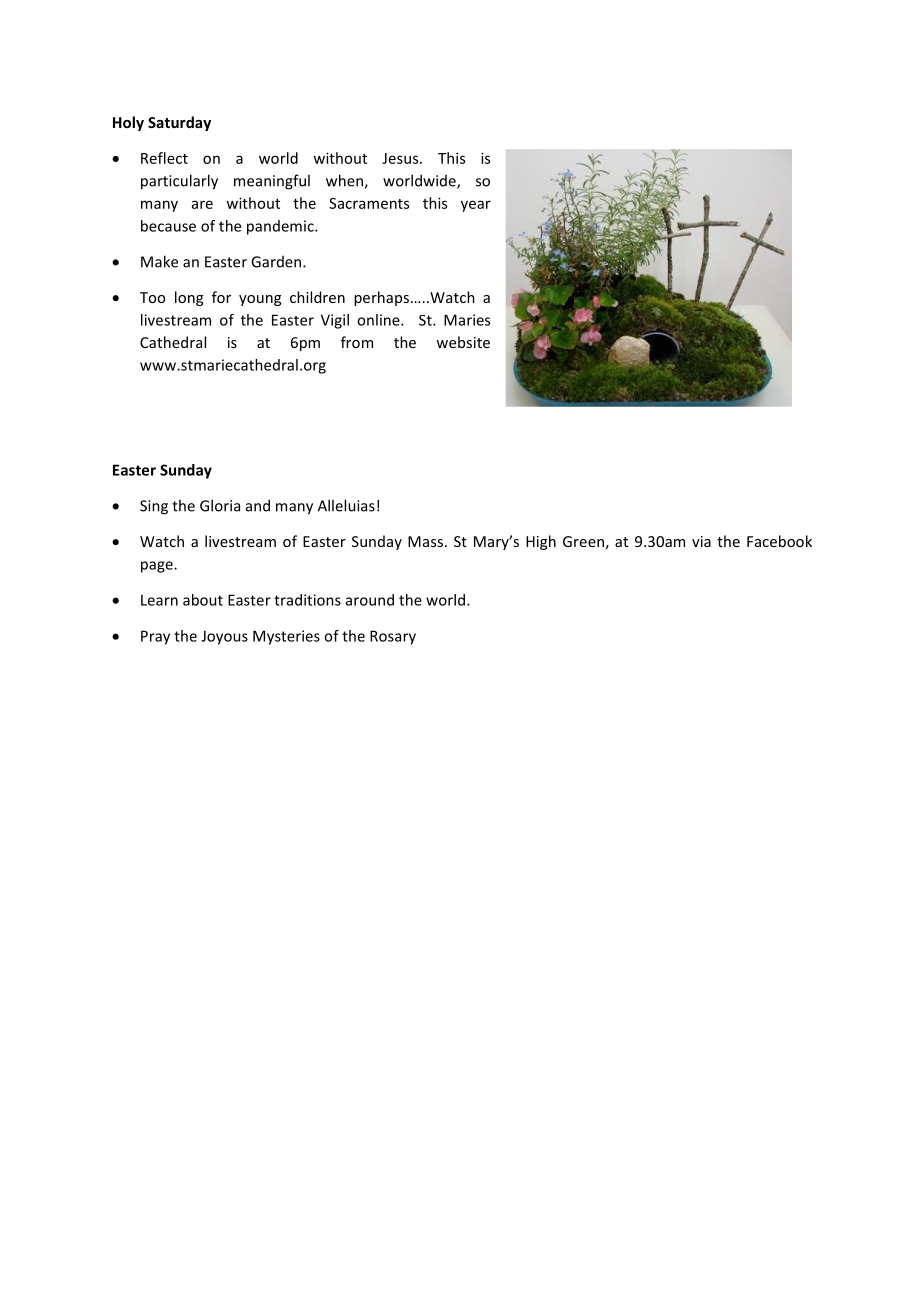 The width and height of the page is (924, 1308). I want to click on Mass, so click(425, 541).
